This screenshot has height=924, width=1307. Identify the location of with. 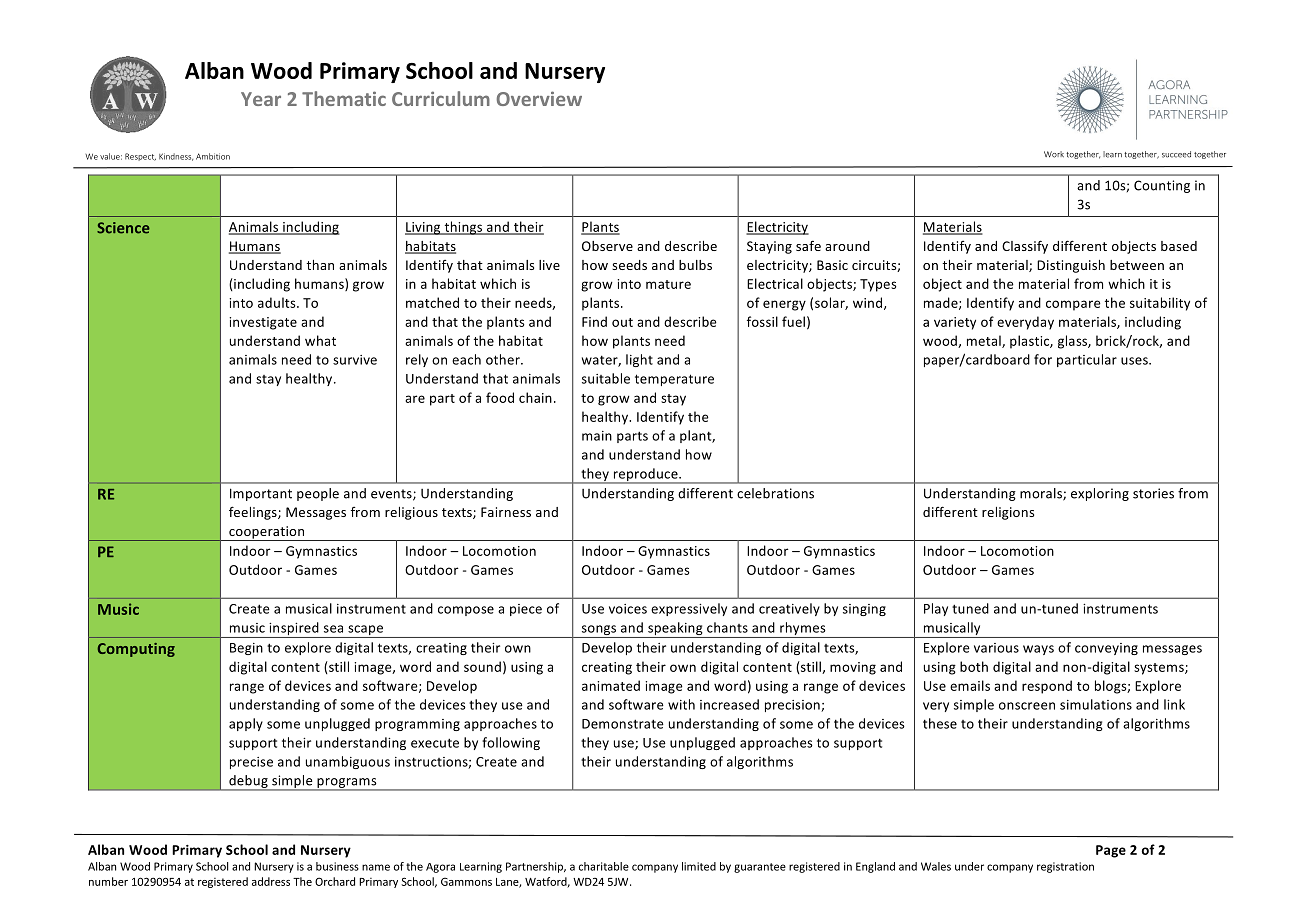
(681, 704).
